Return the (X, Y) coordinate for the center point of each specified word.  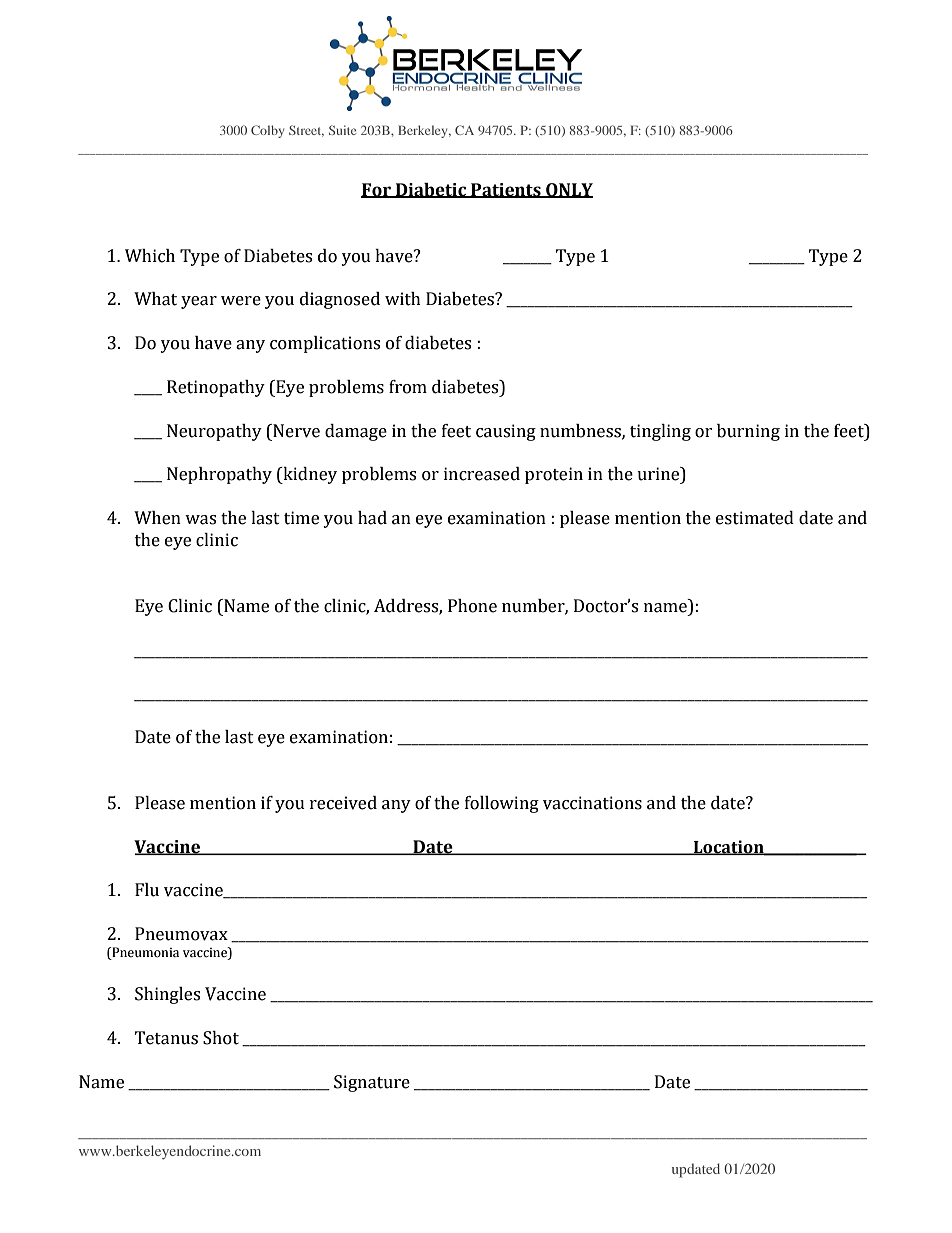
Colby (267, 131)
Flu (147, 890)
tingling (660, 432)
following (502, 804)
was (200, 520)
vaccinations (592, 803)
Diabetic (431, 190)
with (403, 299)
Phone (472, 606)
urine (659, 475)
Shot (221, 1038)
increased (482, 474)
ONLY (568, 190)
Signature (372, 1083)
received (343, 803)
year (199, 302)
